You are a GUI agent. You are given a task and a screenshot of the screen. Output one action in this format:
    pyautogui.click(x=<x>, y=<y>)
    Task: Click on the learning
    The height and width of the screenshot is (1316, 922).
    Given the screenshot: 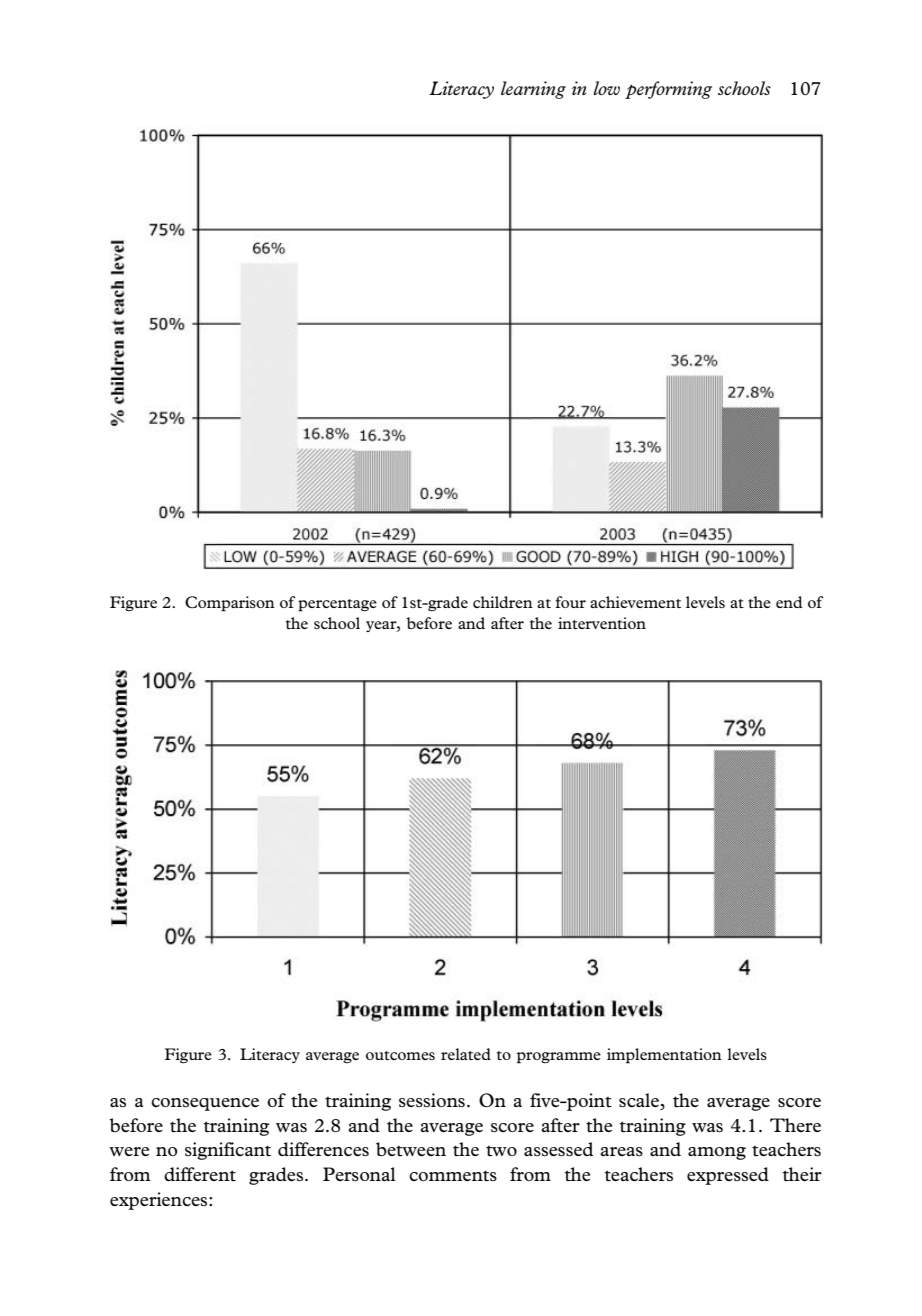 What is the action you would take?
    pyautogui.click(x=533, y=90)
